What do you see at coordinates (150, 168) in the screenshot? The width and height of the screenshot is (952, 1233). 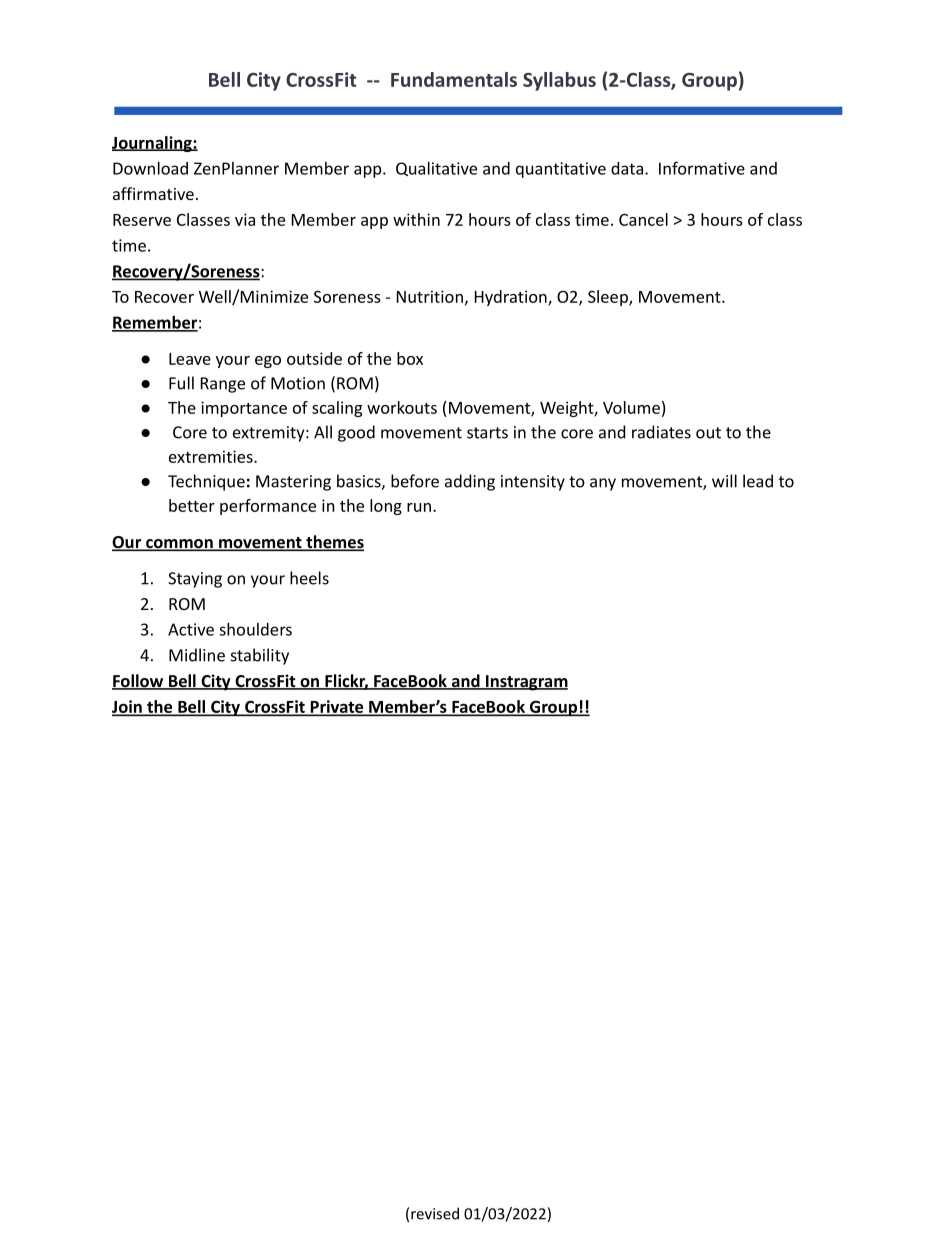 I see `Download` at bounding box center [150, 168].
